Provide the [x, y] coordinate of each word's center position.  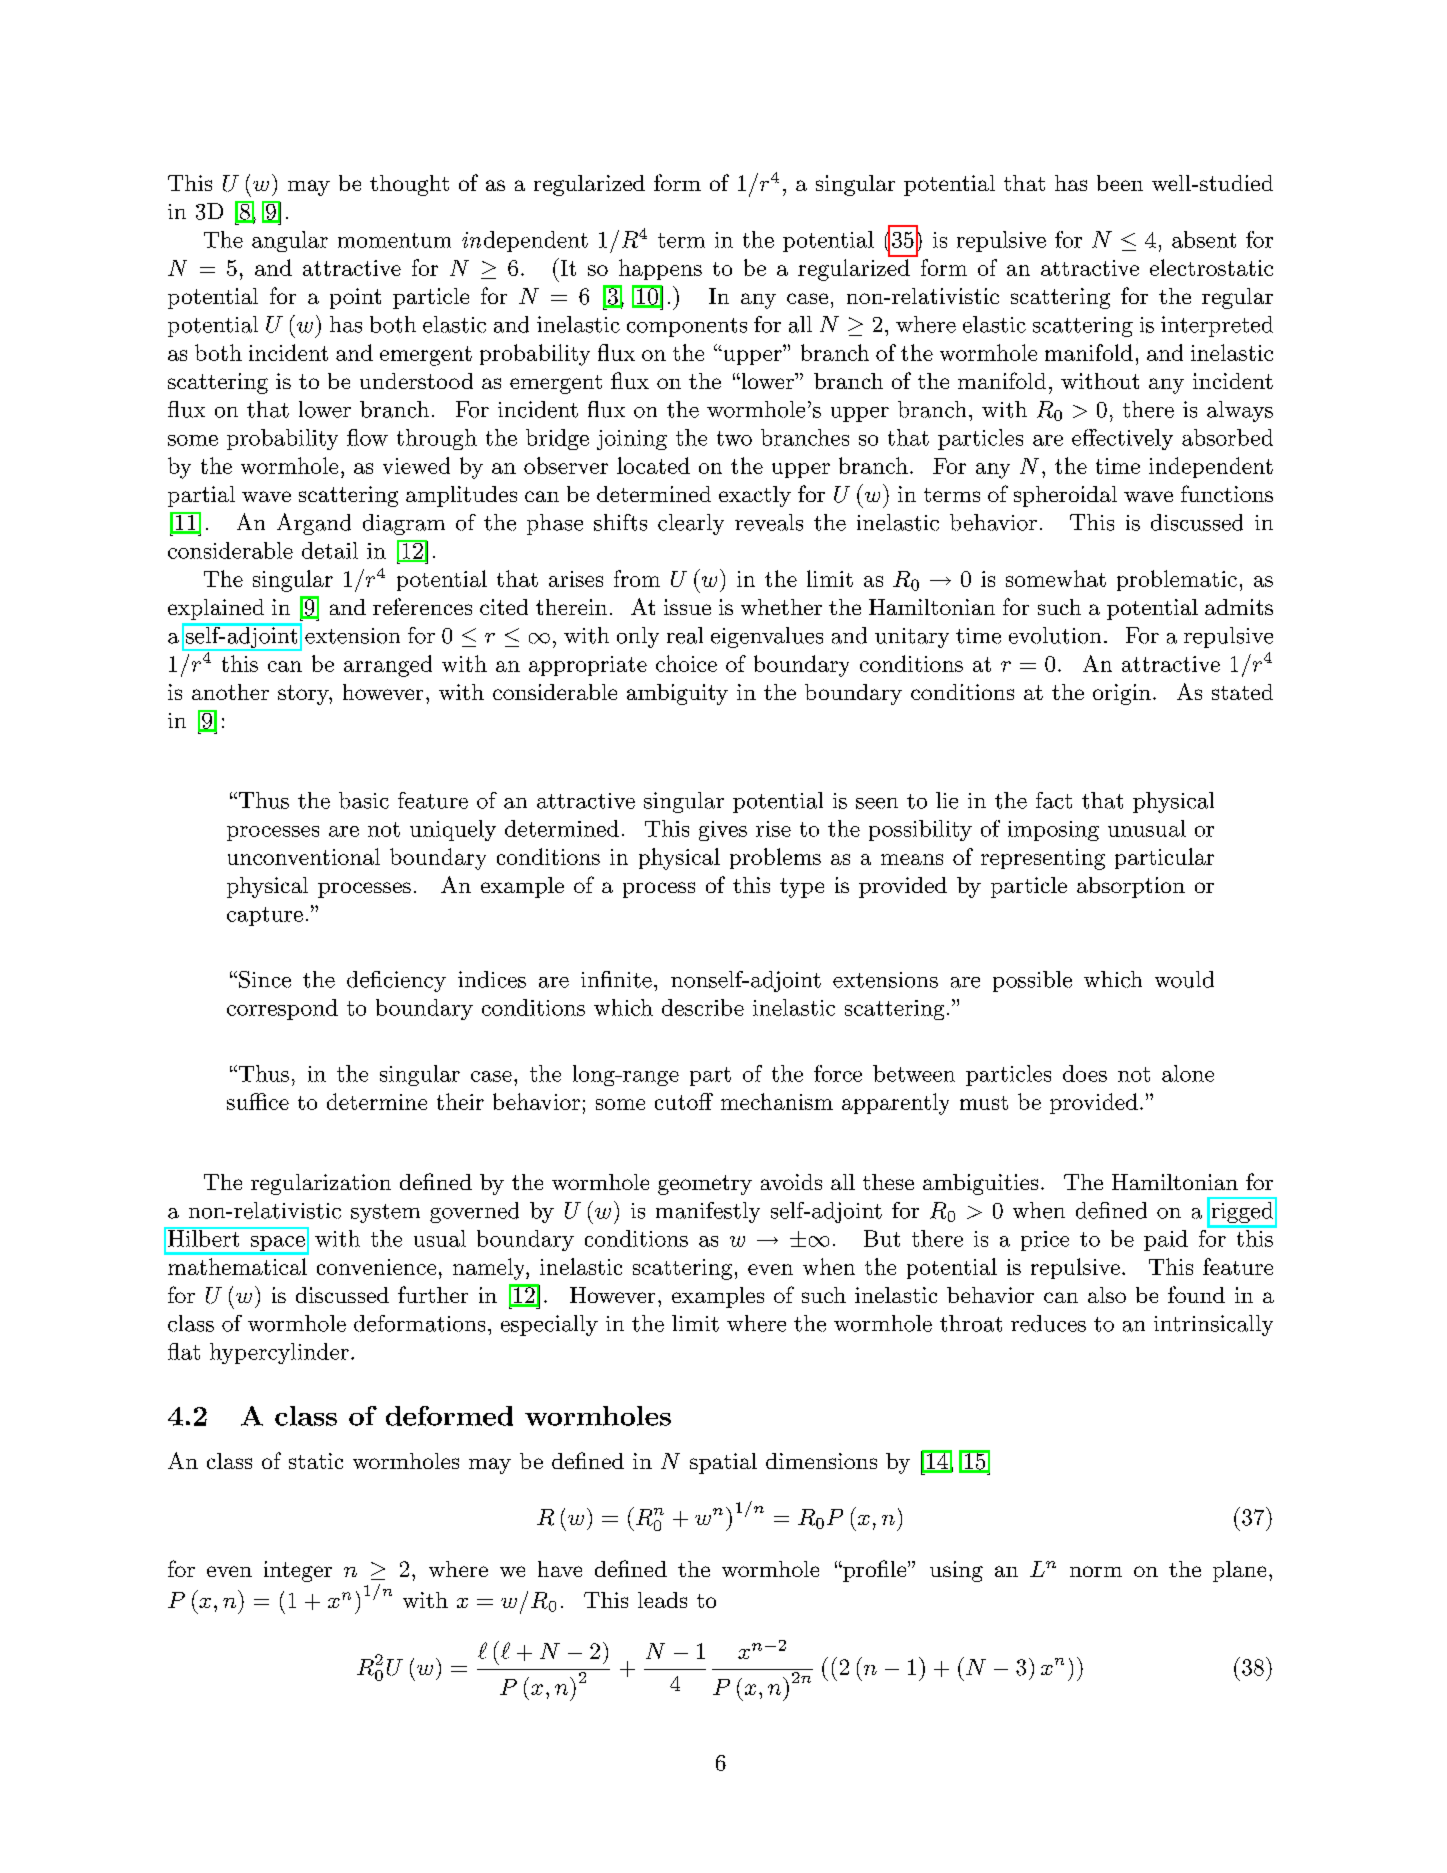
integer [298, 1571]
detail [330, 550]
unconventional [304, 856]
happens [660, 269]
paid [1166, 1240]
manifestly [708, 1212]
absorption [1131, 887]
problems [775, 858]
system [385, 1213]
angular [290, 241]
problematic [1177, 580]
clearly [691, 524]
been [1120, 183]
